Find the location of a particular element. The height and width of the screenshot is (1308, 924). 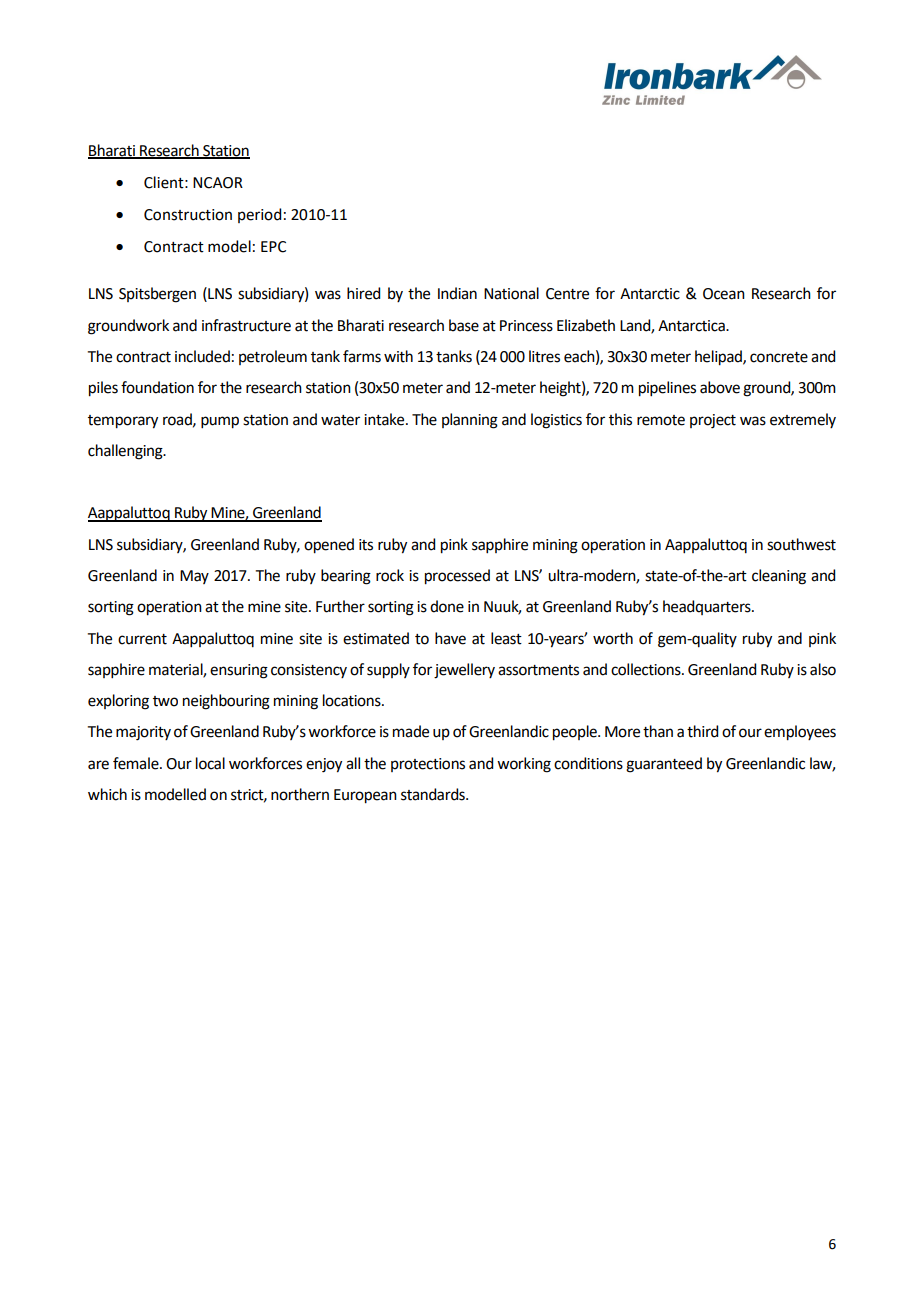

done is located at coordinates (447, 606).
